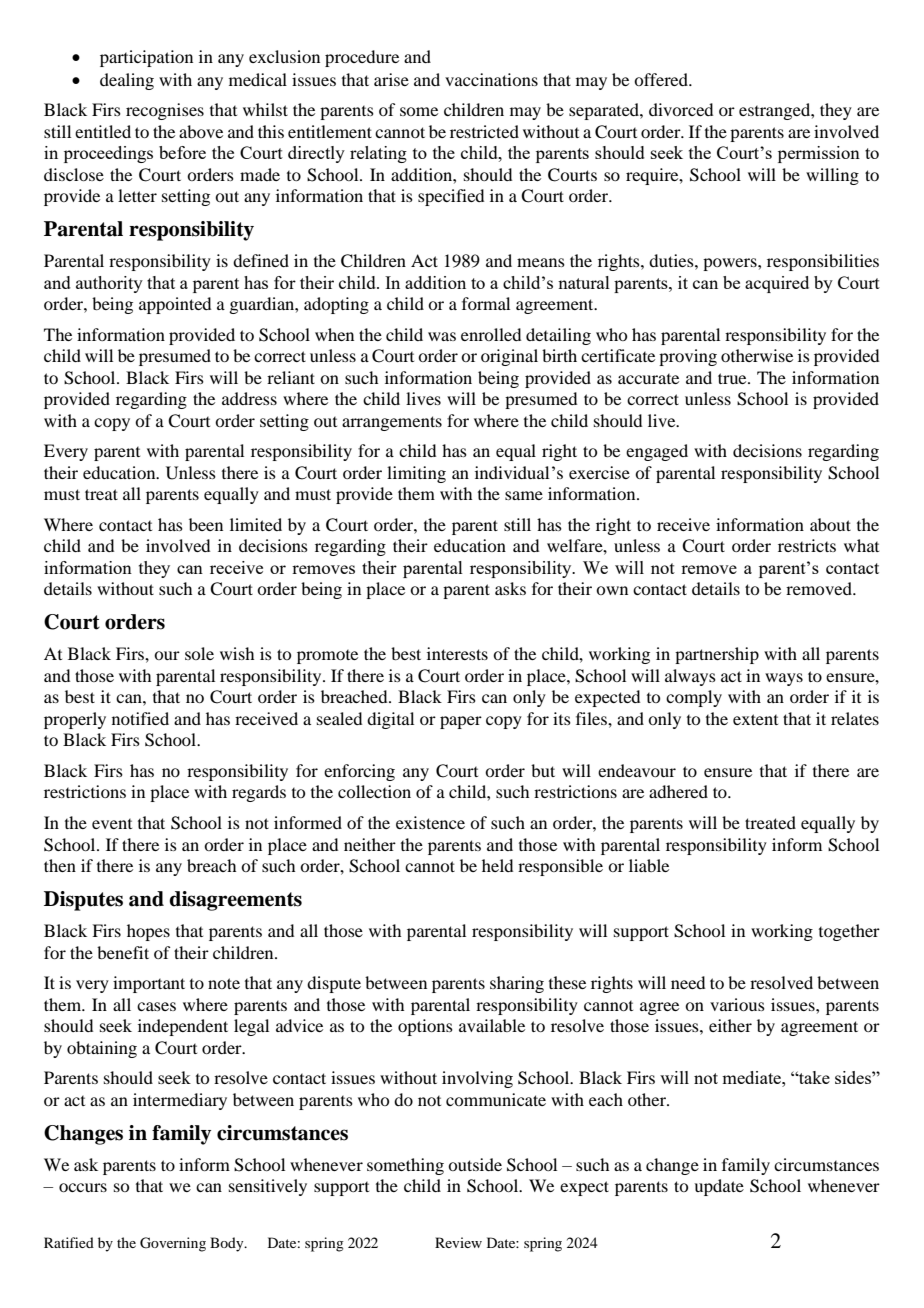  Describe the element at coordinates (681, 109) in the page. I see `divorced` at that location.
